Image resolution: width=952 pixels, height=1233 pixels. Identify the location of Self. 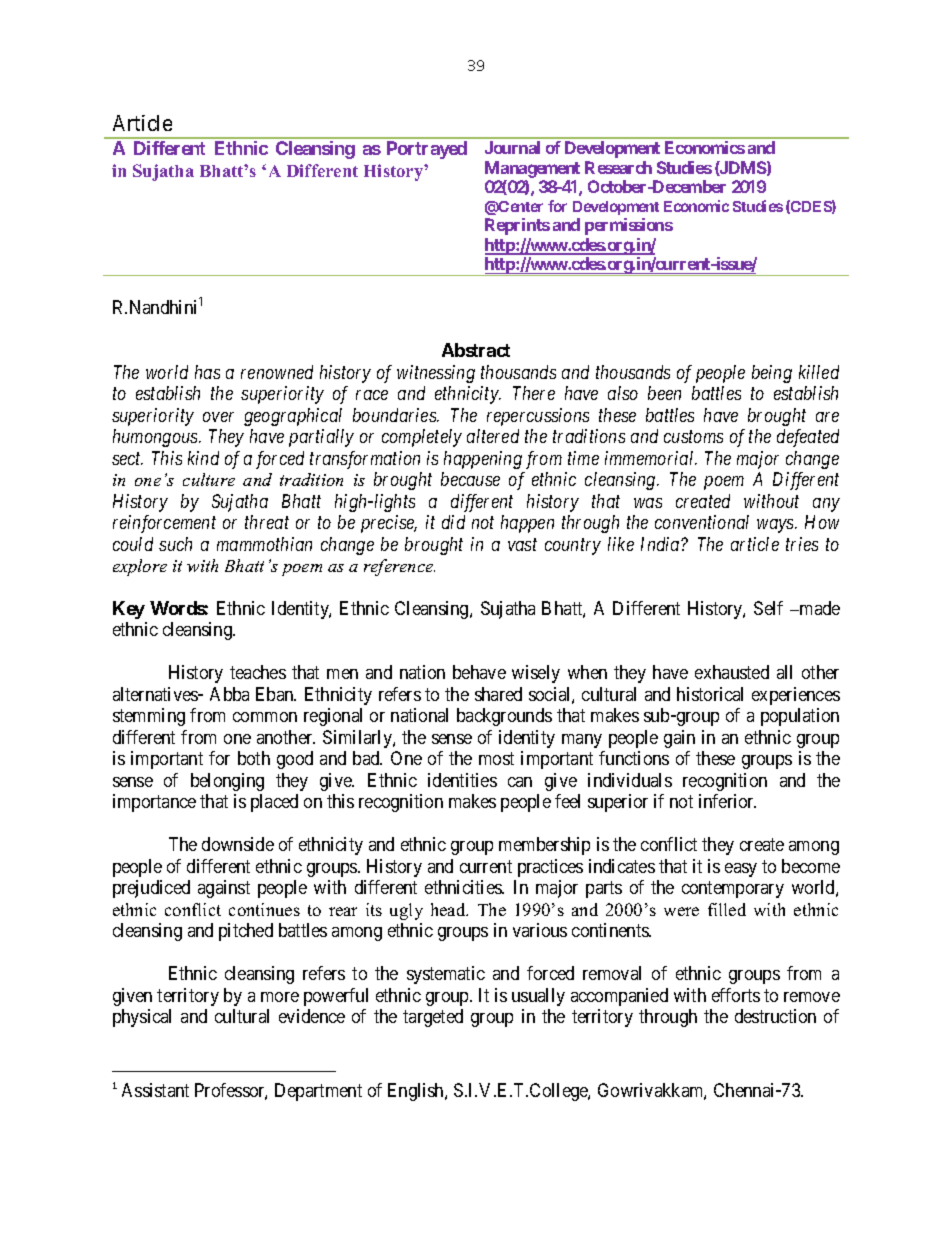
(768, 608).
